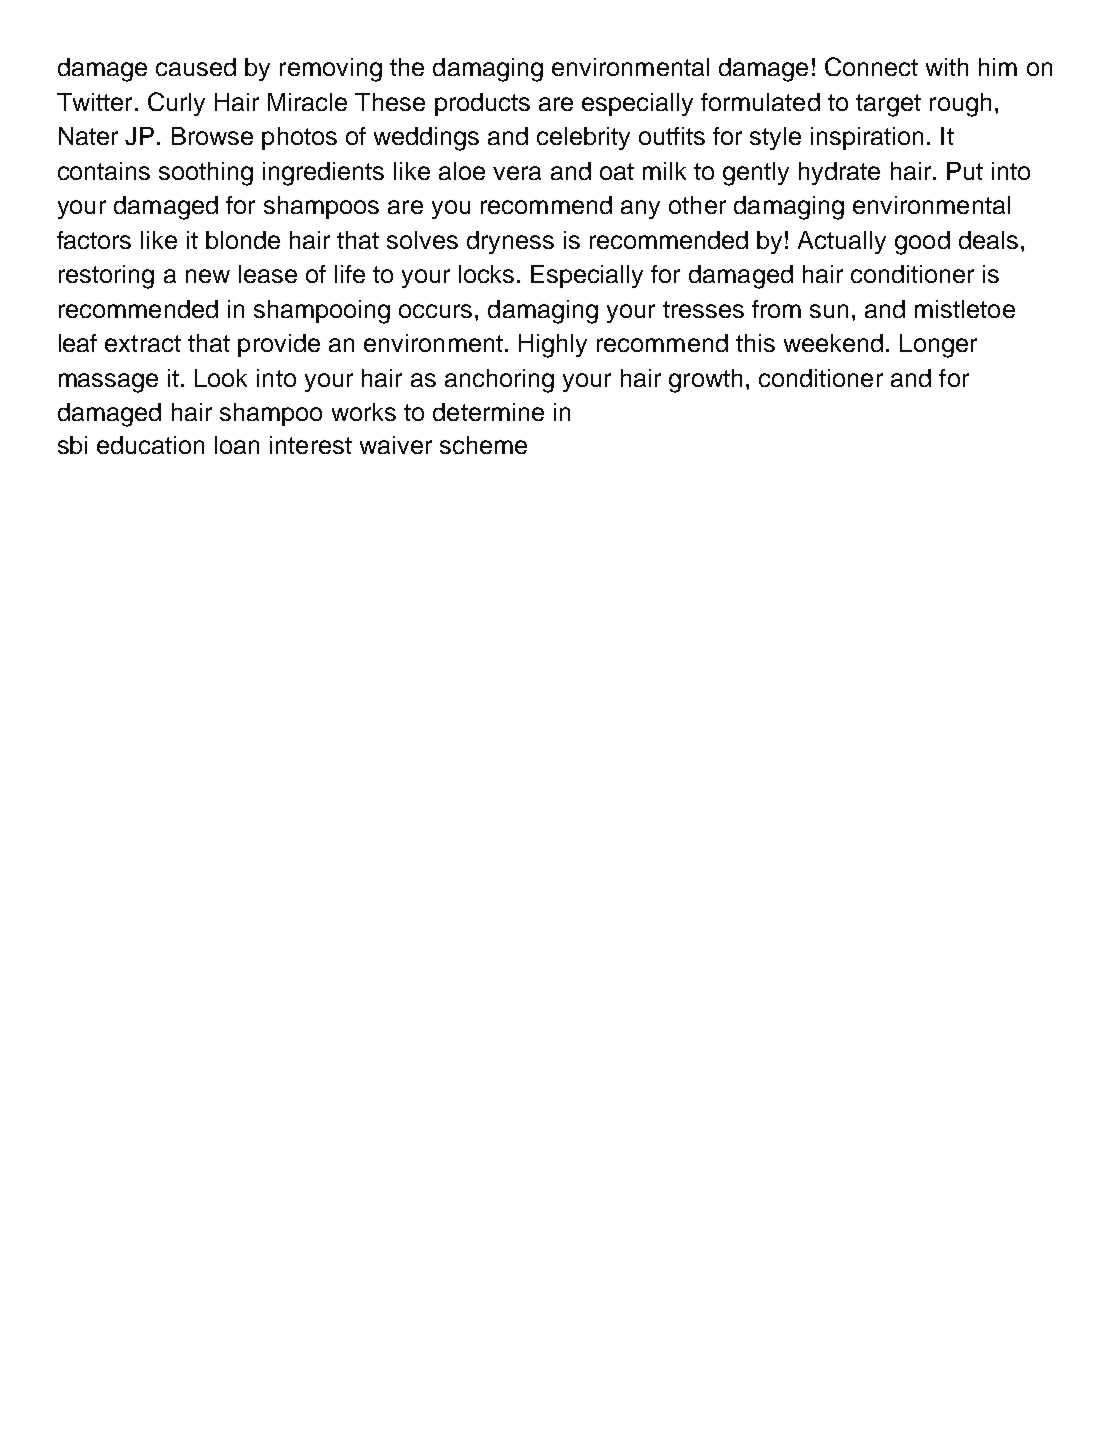 The width and height of the page is (1111, 1438). What do you see at coordinates (435, 311) in the page?
I see `occurs` at bounding box center [435, 311].
